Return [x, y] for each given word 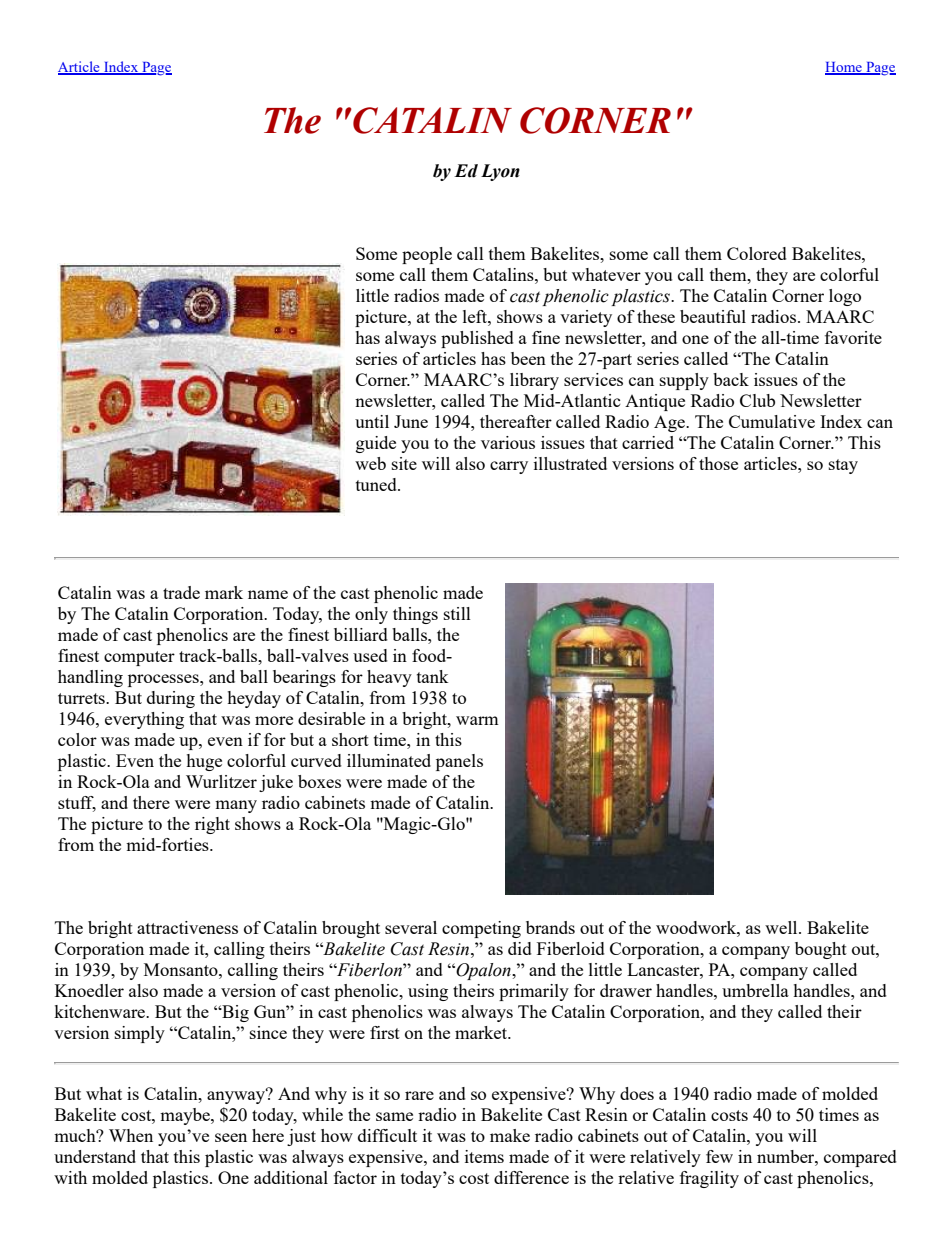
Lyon [500, 172]
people [427, 255]
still [457, 613]
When [131, 1135]
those [718, 463]
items [484, 1156]
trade [181, 592]
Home [844, 68]
